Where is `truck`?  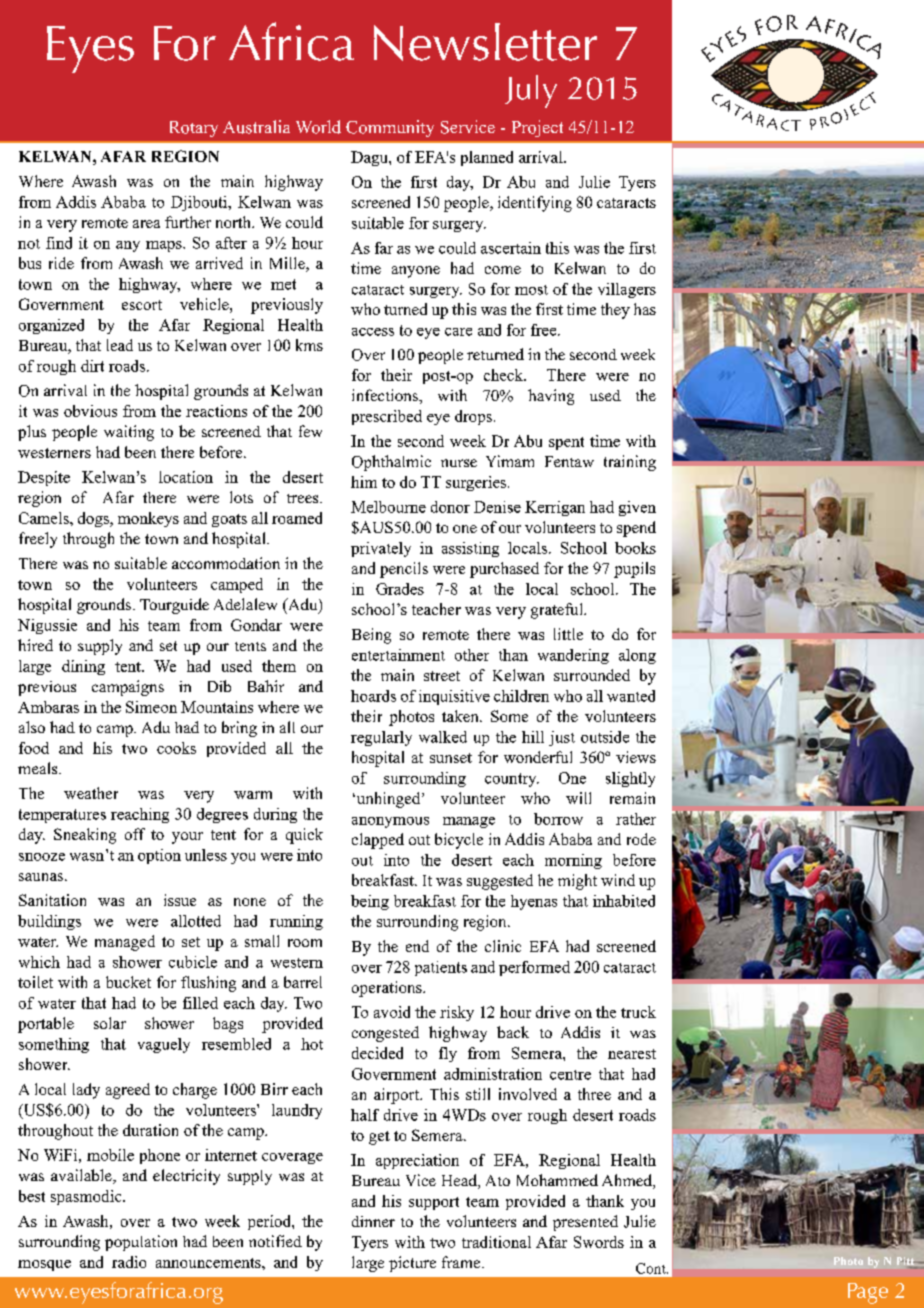 truck is located at coordinates (638, 1012).
